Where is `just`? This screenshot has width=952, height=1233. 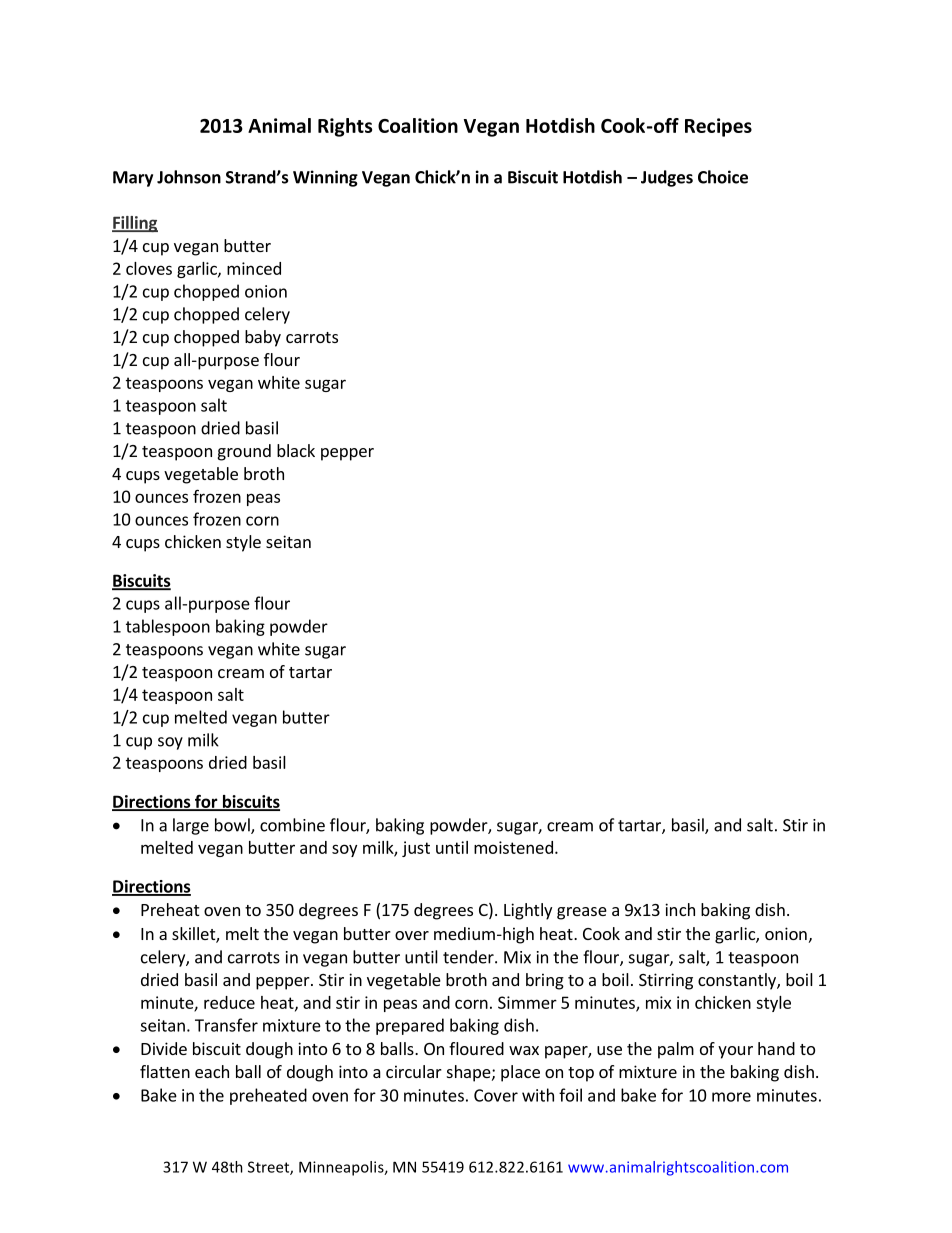 just is located at coordinates (416, 849).
